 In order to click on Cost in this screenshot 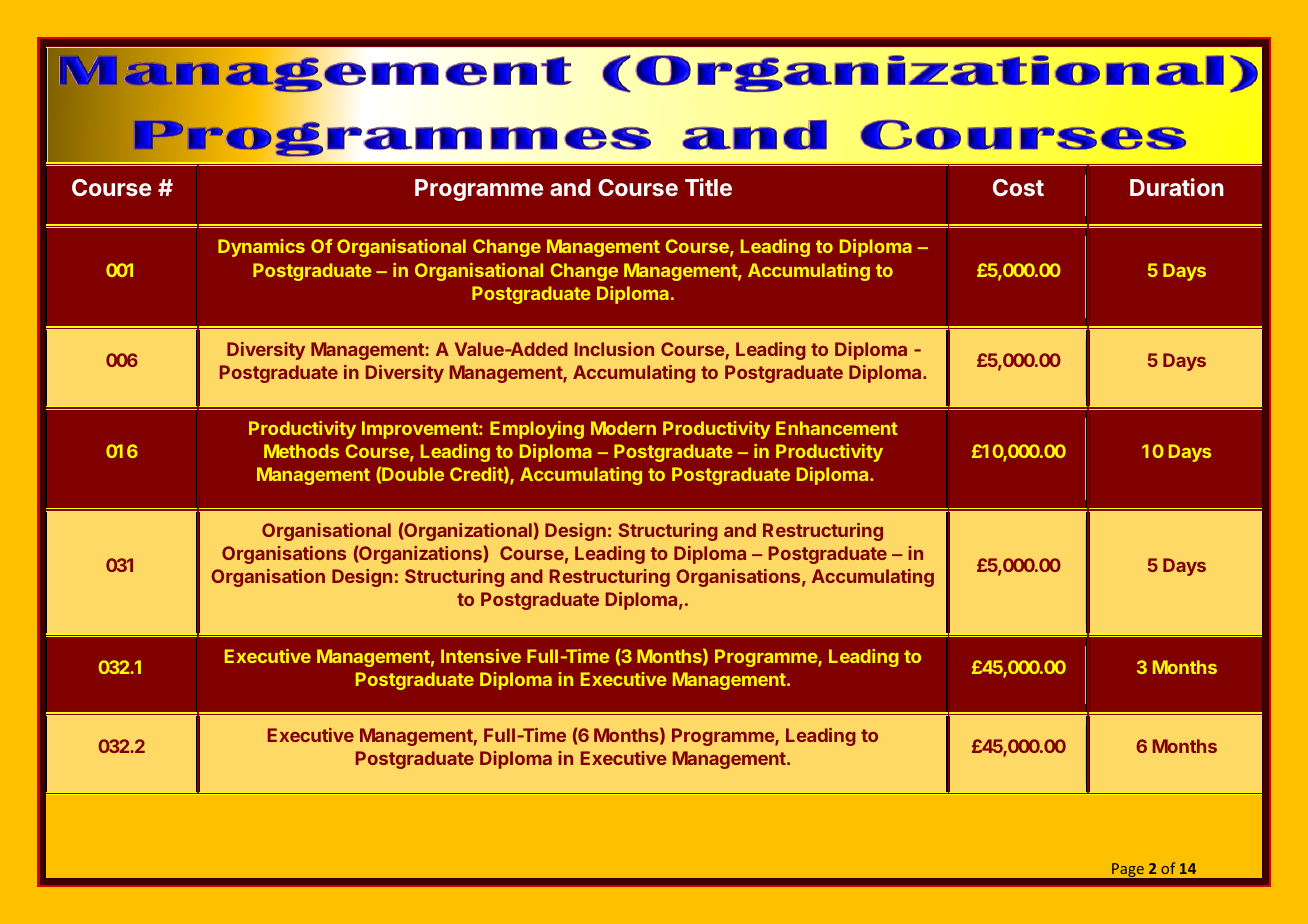, I will do `click(1018, 187)`.
